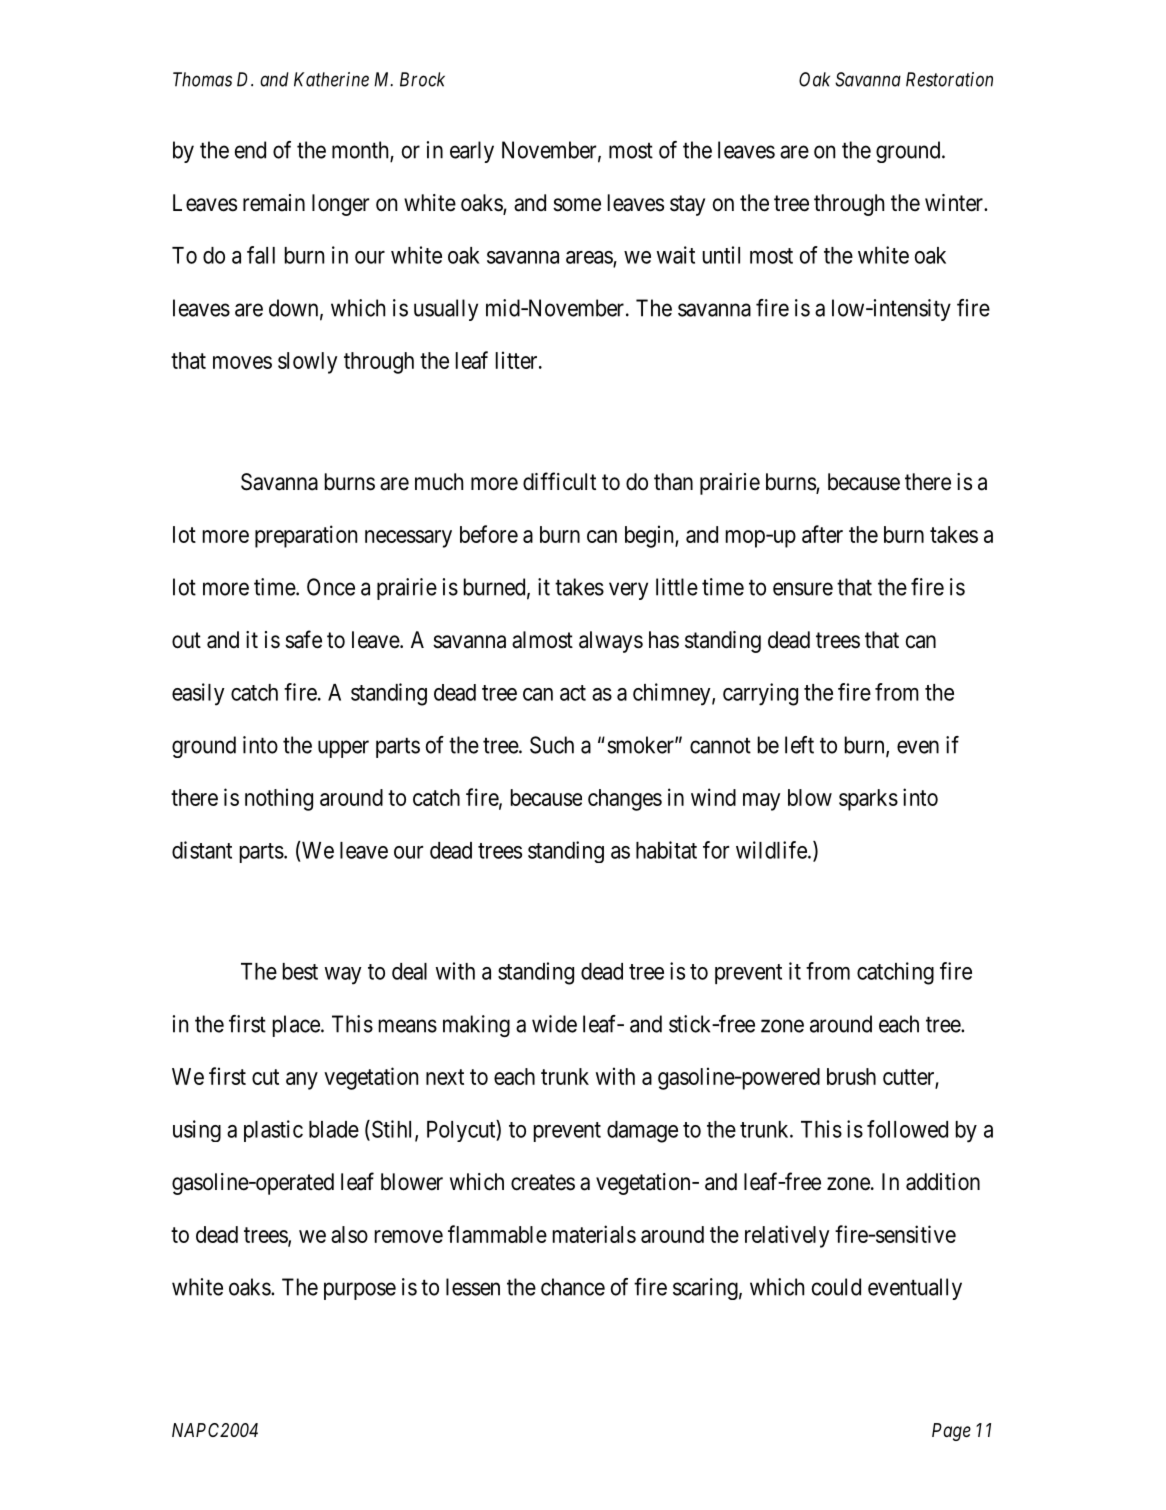 Image resolution: width=1166 pixels, height=1510 pixels. What do you see at coordinates (573, 1287) in the image?
I see `chance` at bounding box center [573, 1287].
